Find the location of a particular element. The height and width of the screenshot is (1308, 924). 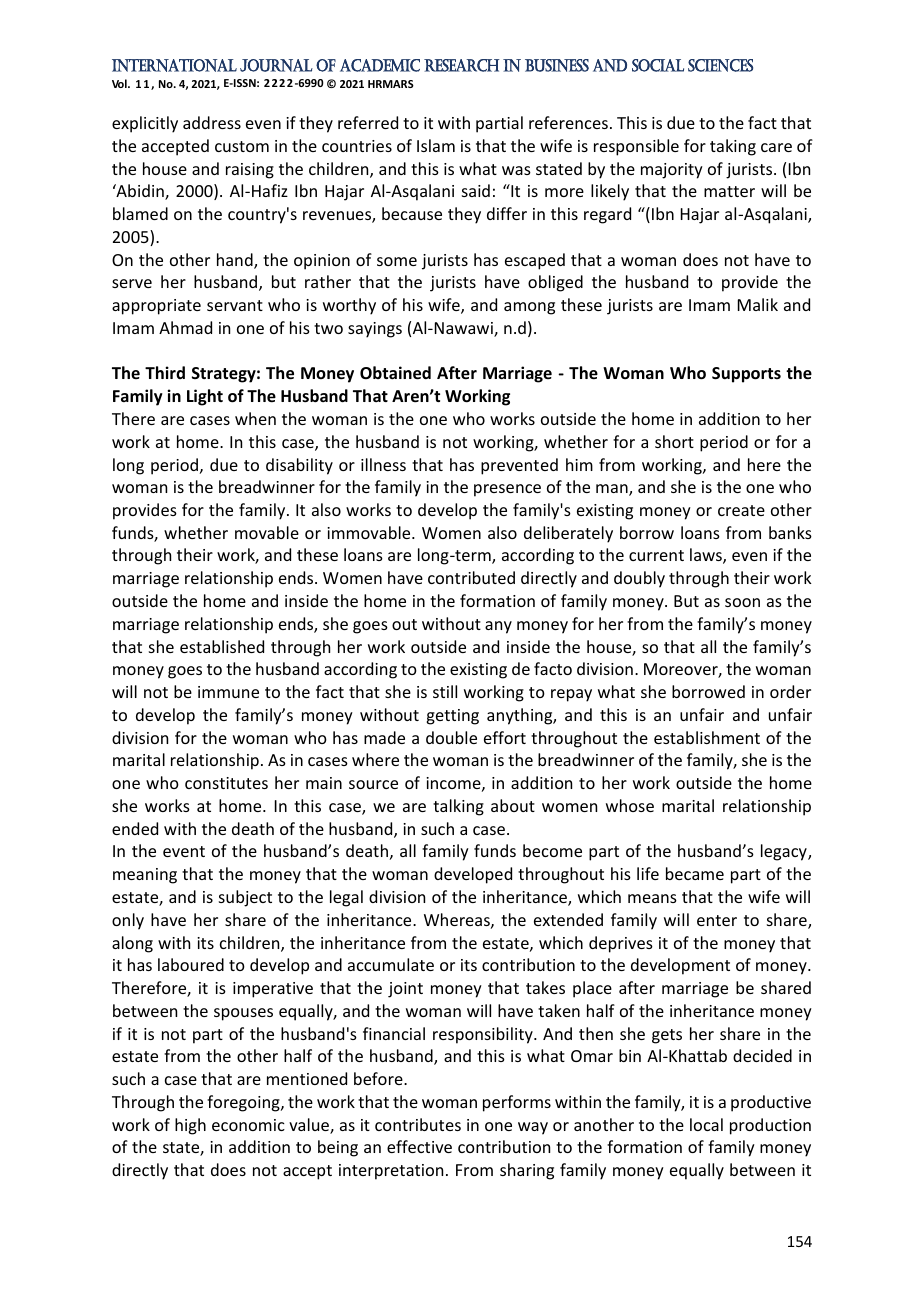

talking is located at coordinates (458, 807).
